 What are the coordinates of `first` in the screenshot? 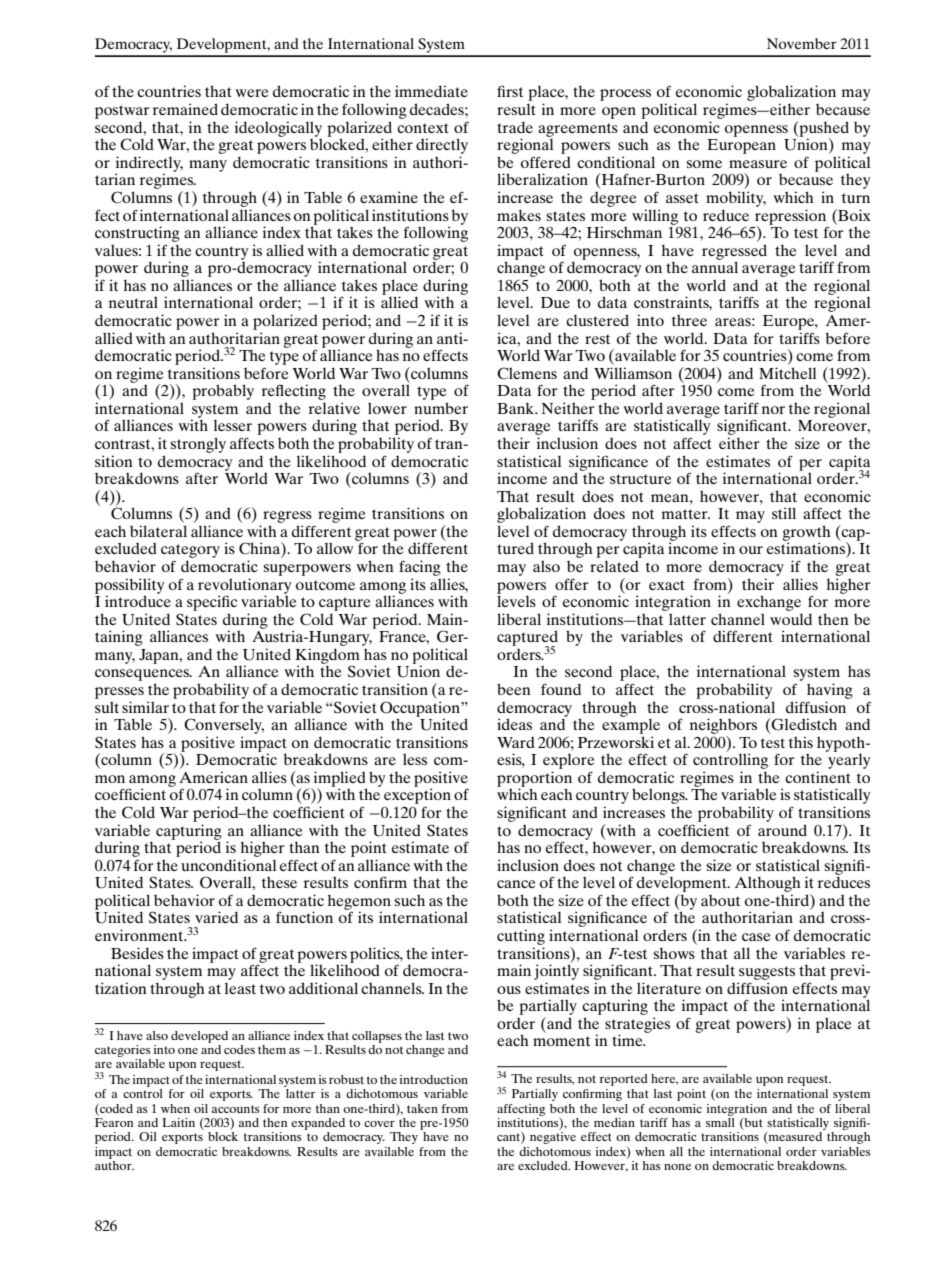 It's located at (510, 91).
